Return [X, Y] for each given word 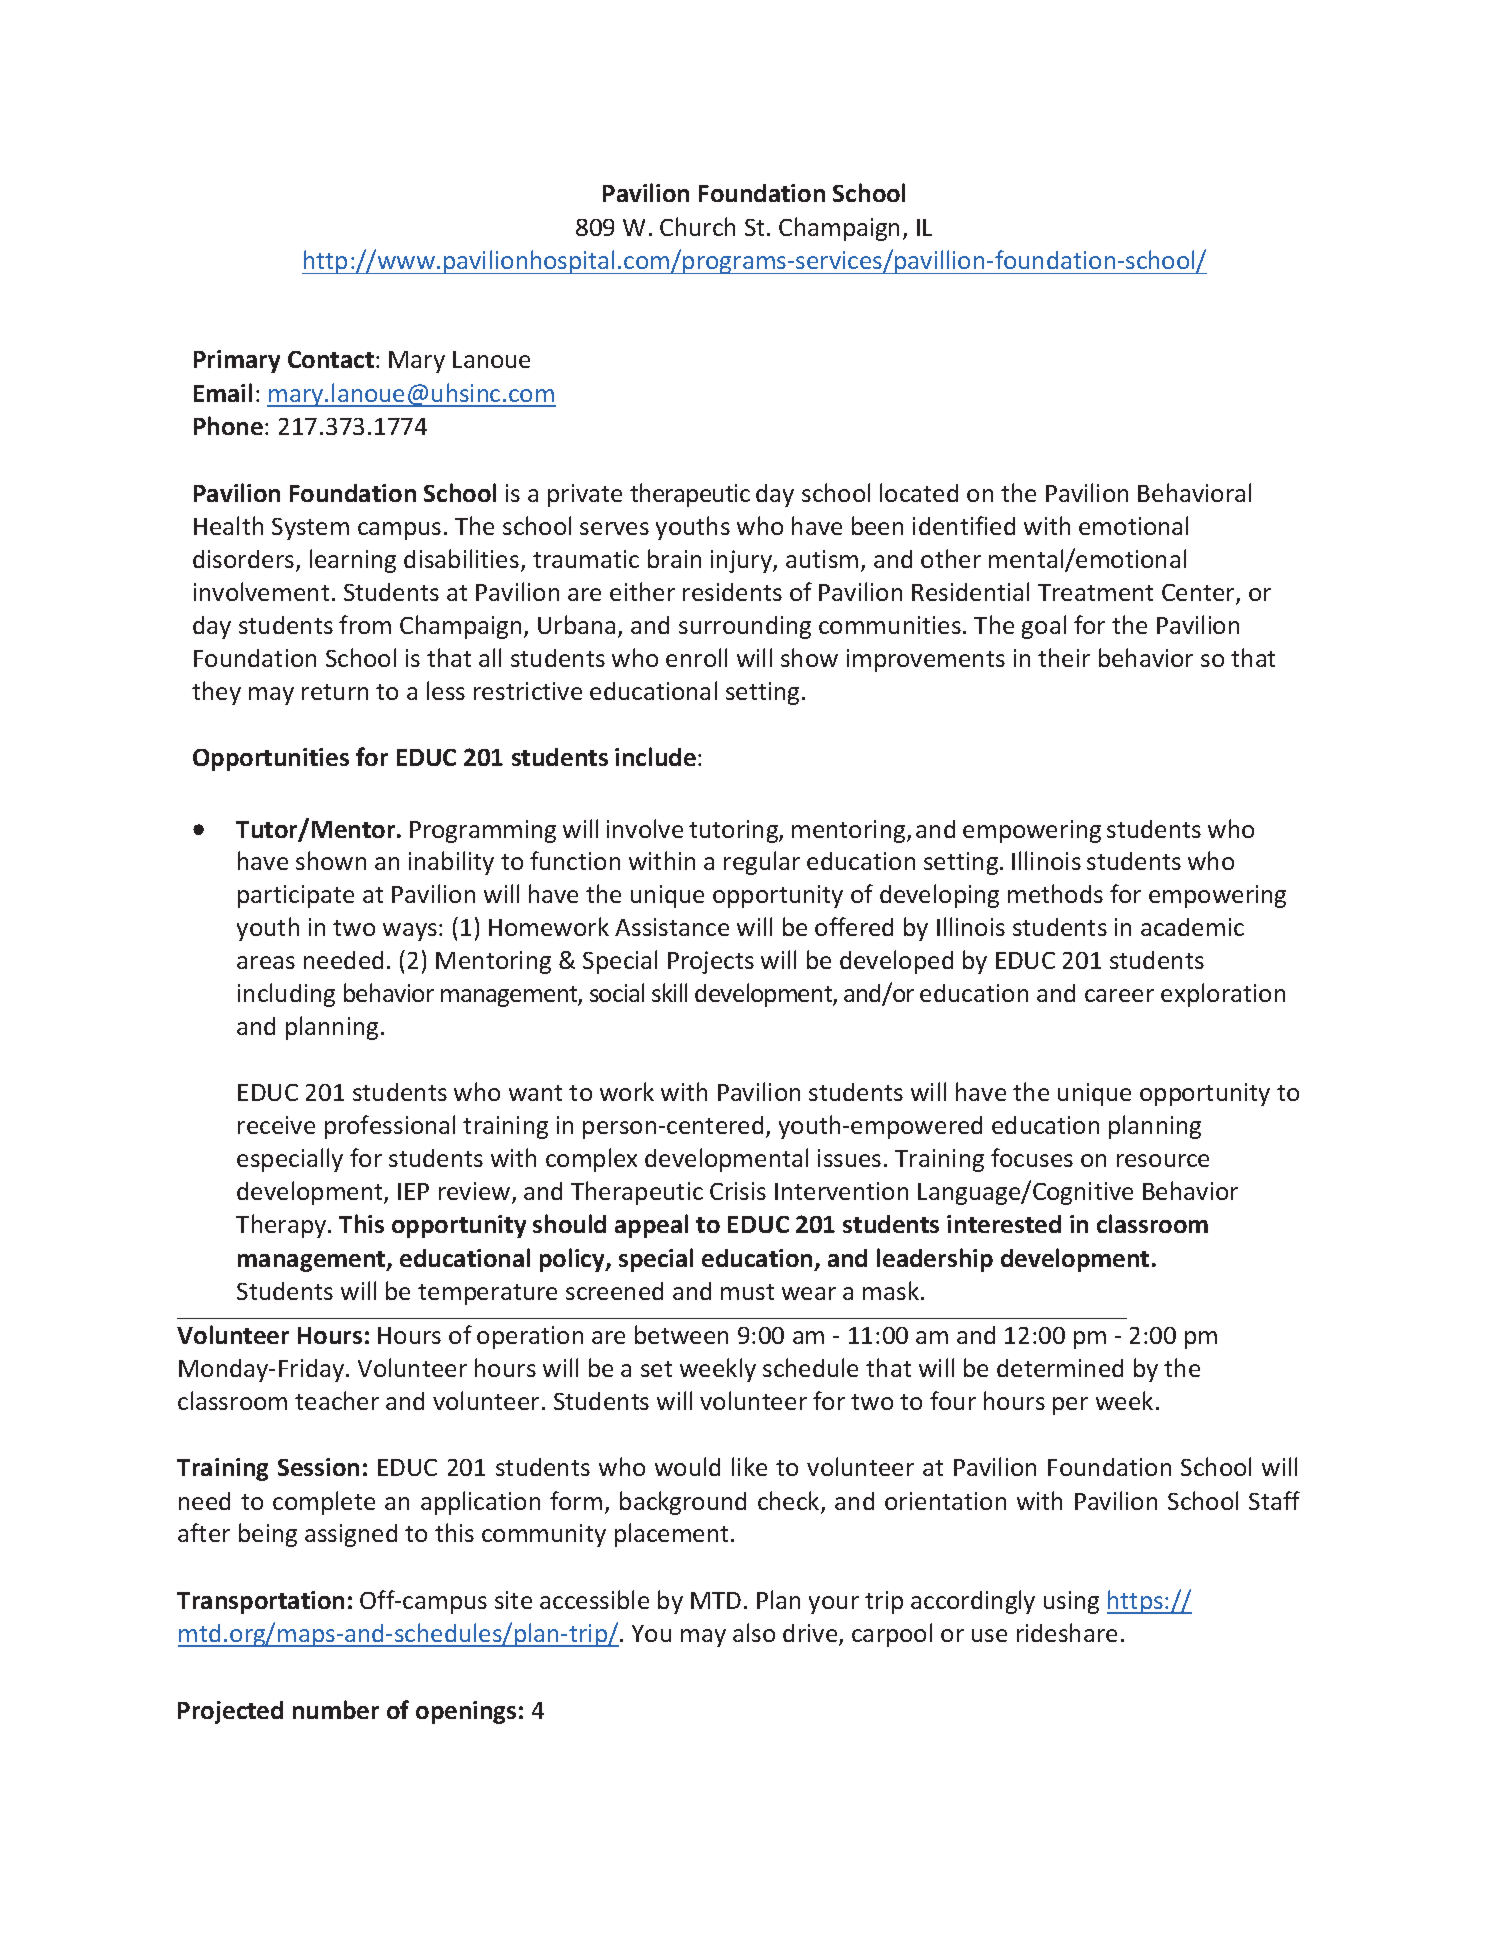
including [286, 995]
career [1119, 995]
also [754, 1632]
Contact [331, 359]
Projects [711, 962]
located [919, 492]
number [336, 1709]
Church [697, 226]
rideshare [1067, 1632]
